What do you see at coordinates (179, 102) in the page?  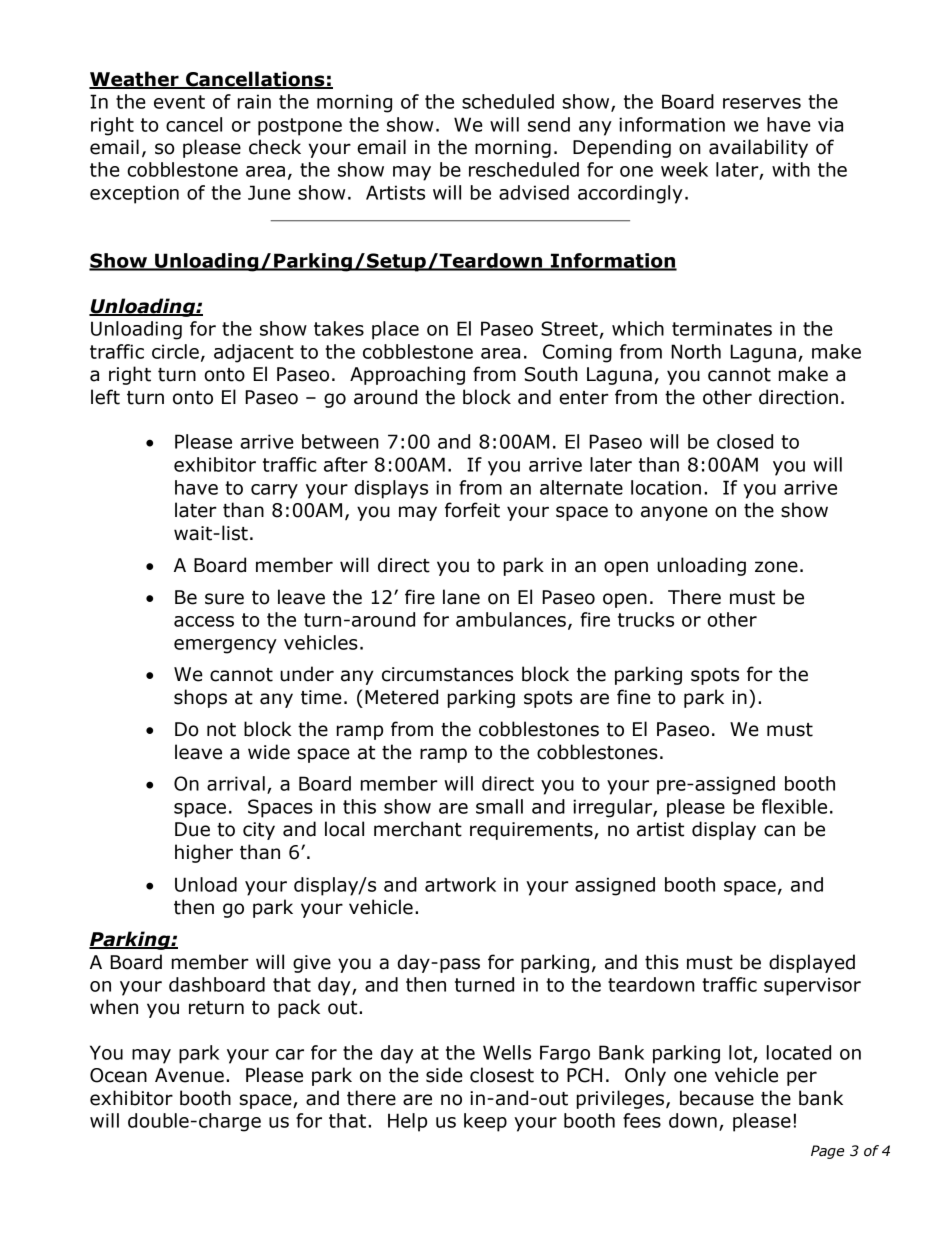 I see `event` at bounding box center [179, 102].
